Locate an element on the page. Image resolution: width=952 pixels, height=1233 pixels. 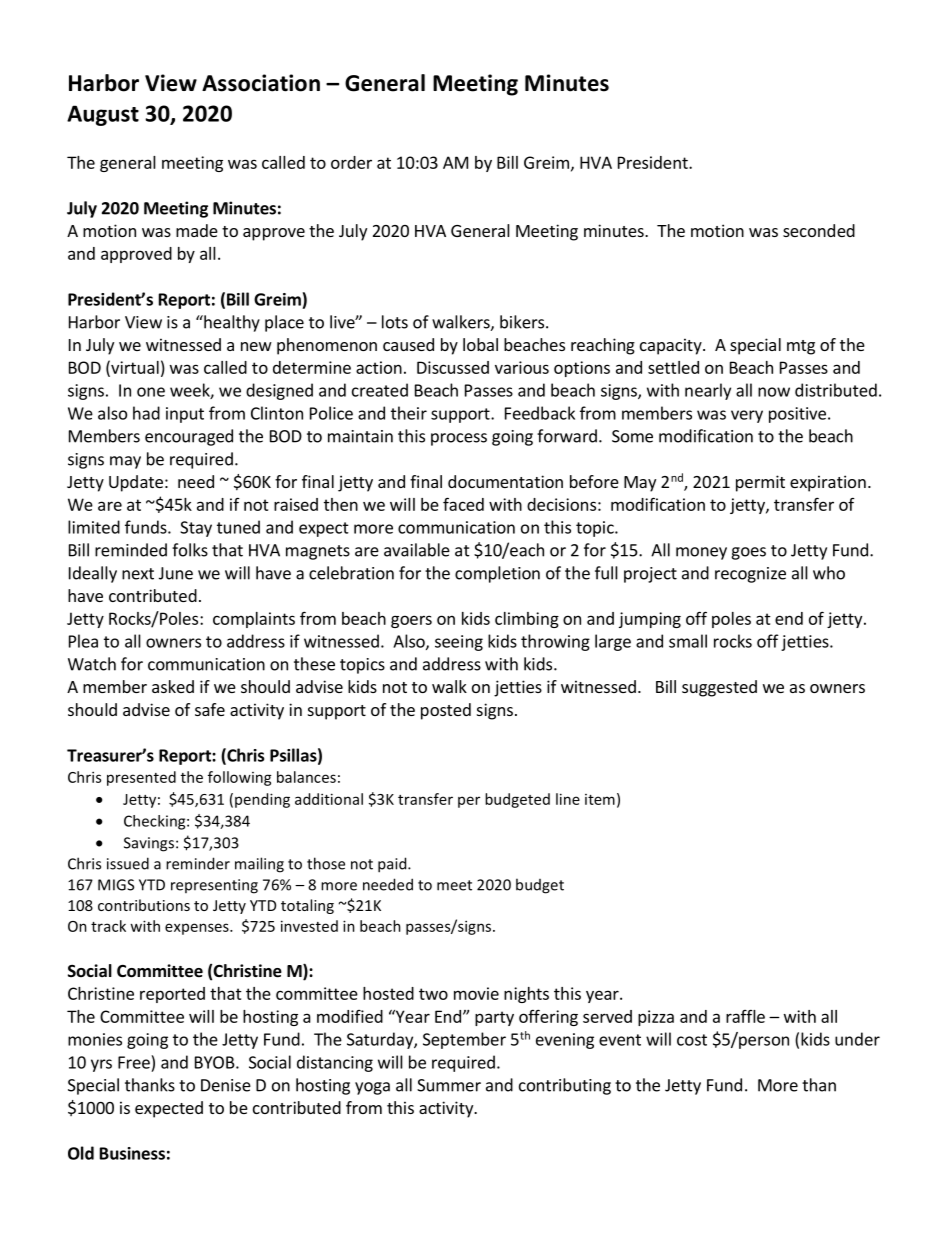
August is located at coordinates (103, 115).
